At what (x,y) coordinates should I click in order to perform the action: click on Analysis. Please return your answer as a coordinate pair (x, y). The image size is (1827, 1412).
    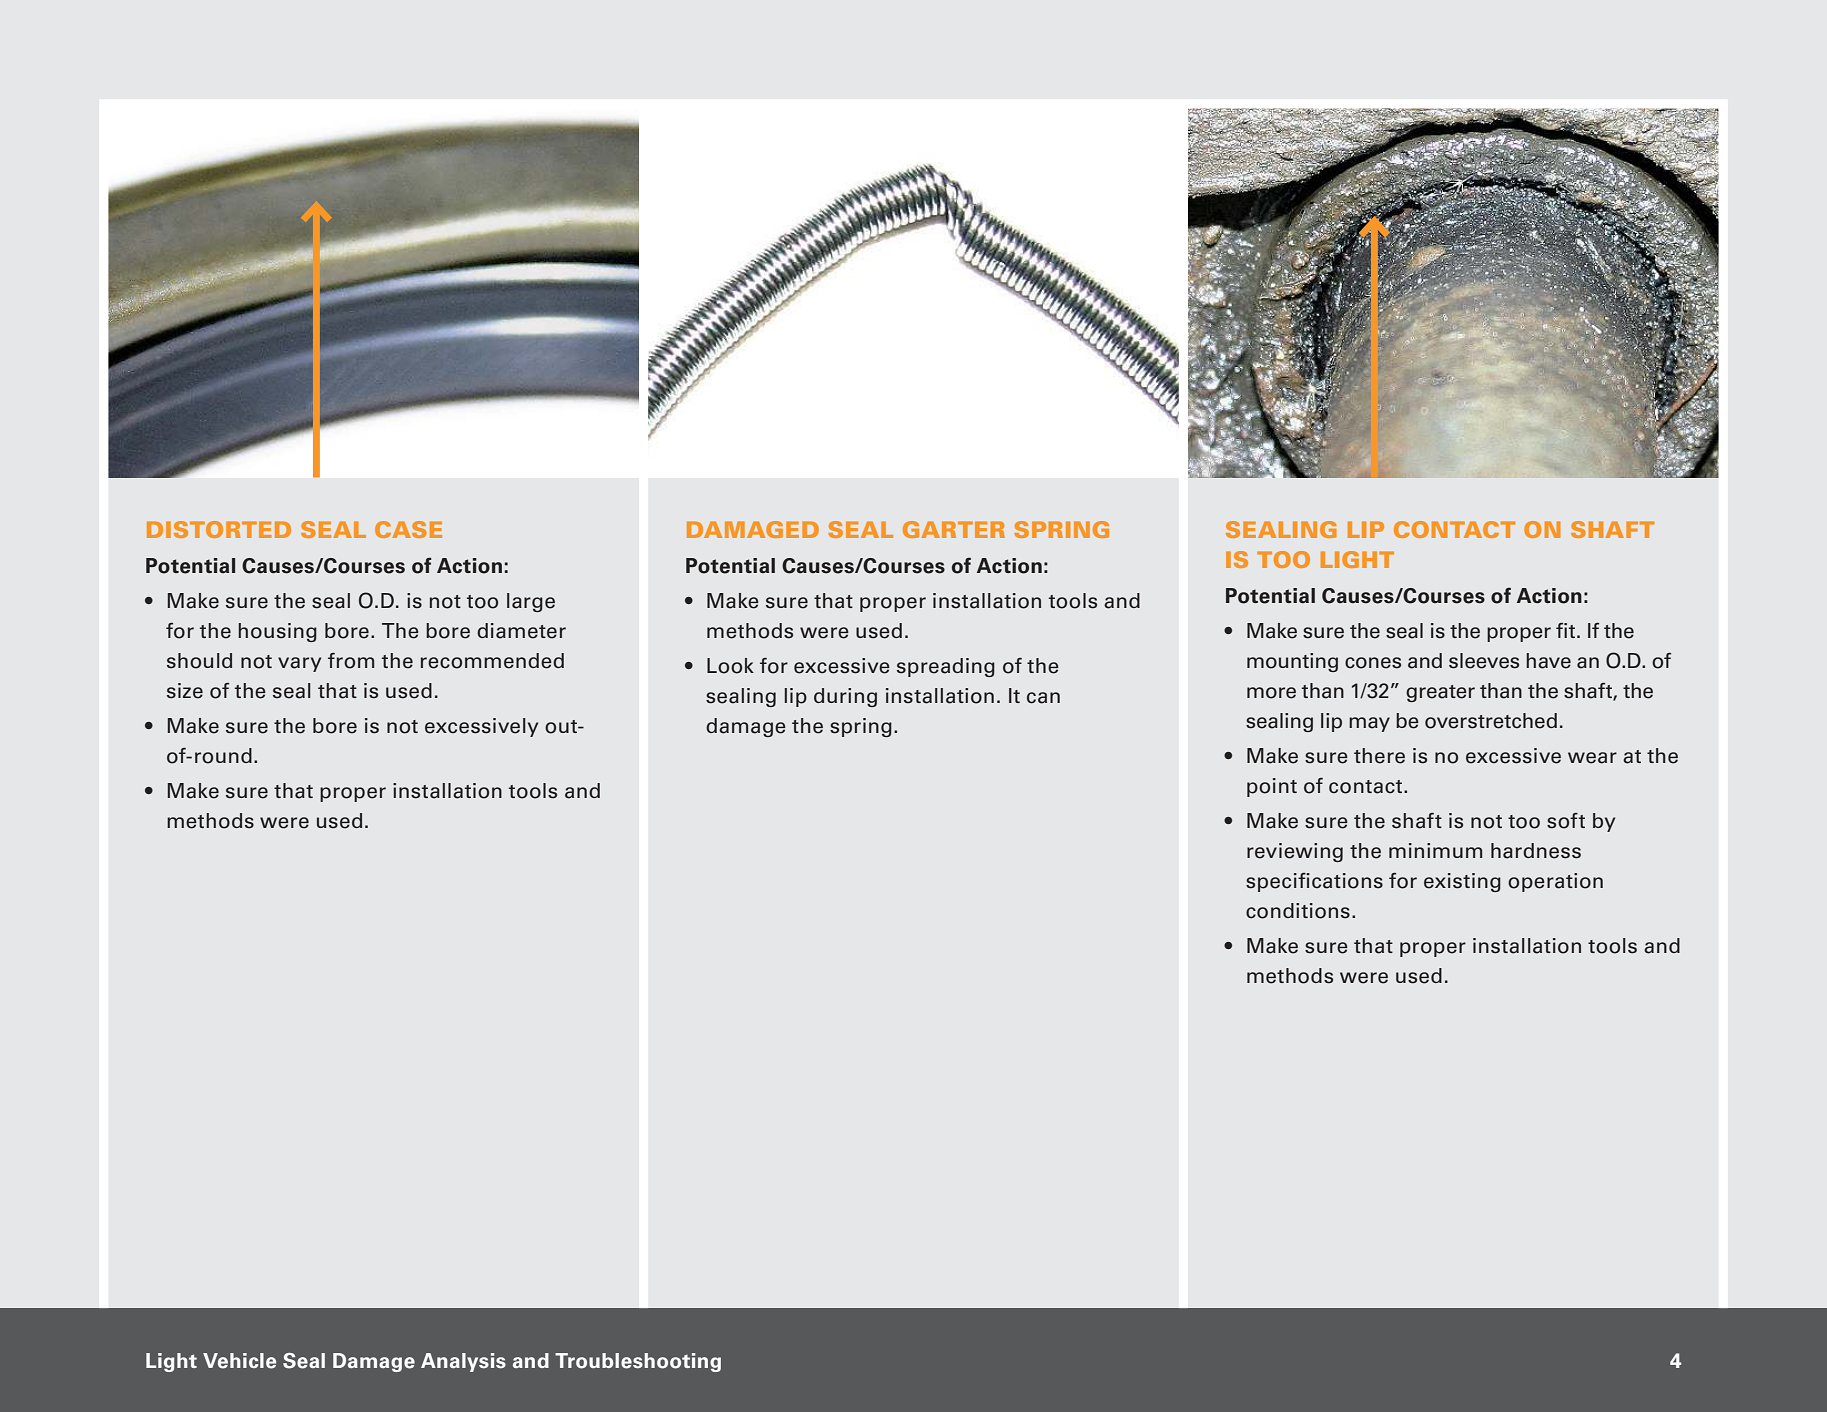
    Looking at the image, I should click on (463, 1362).
